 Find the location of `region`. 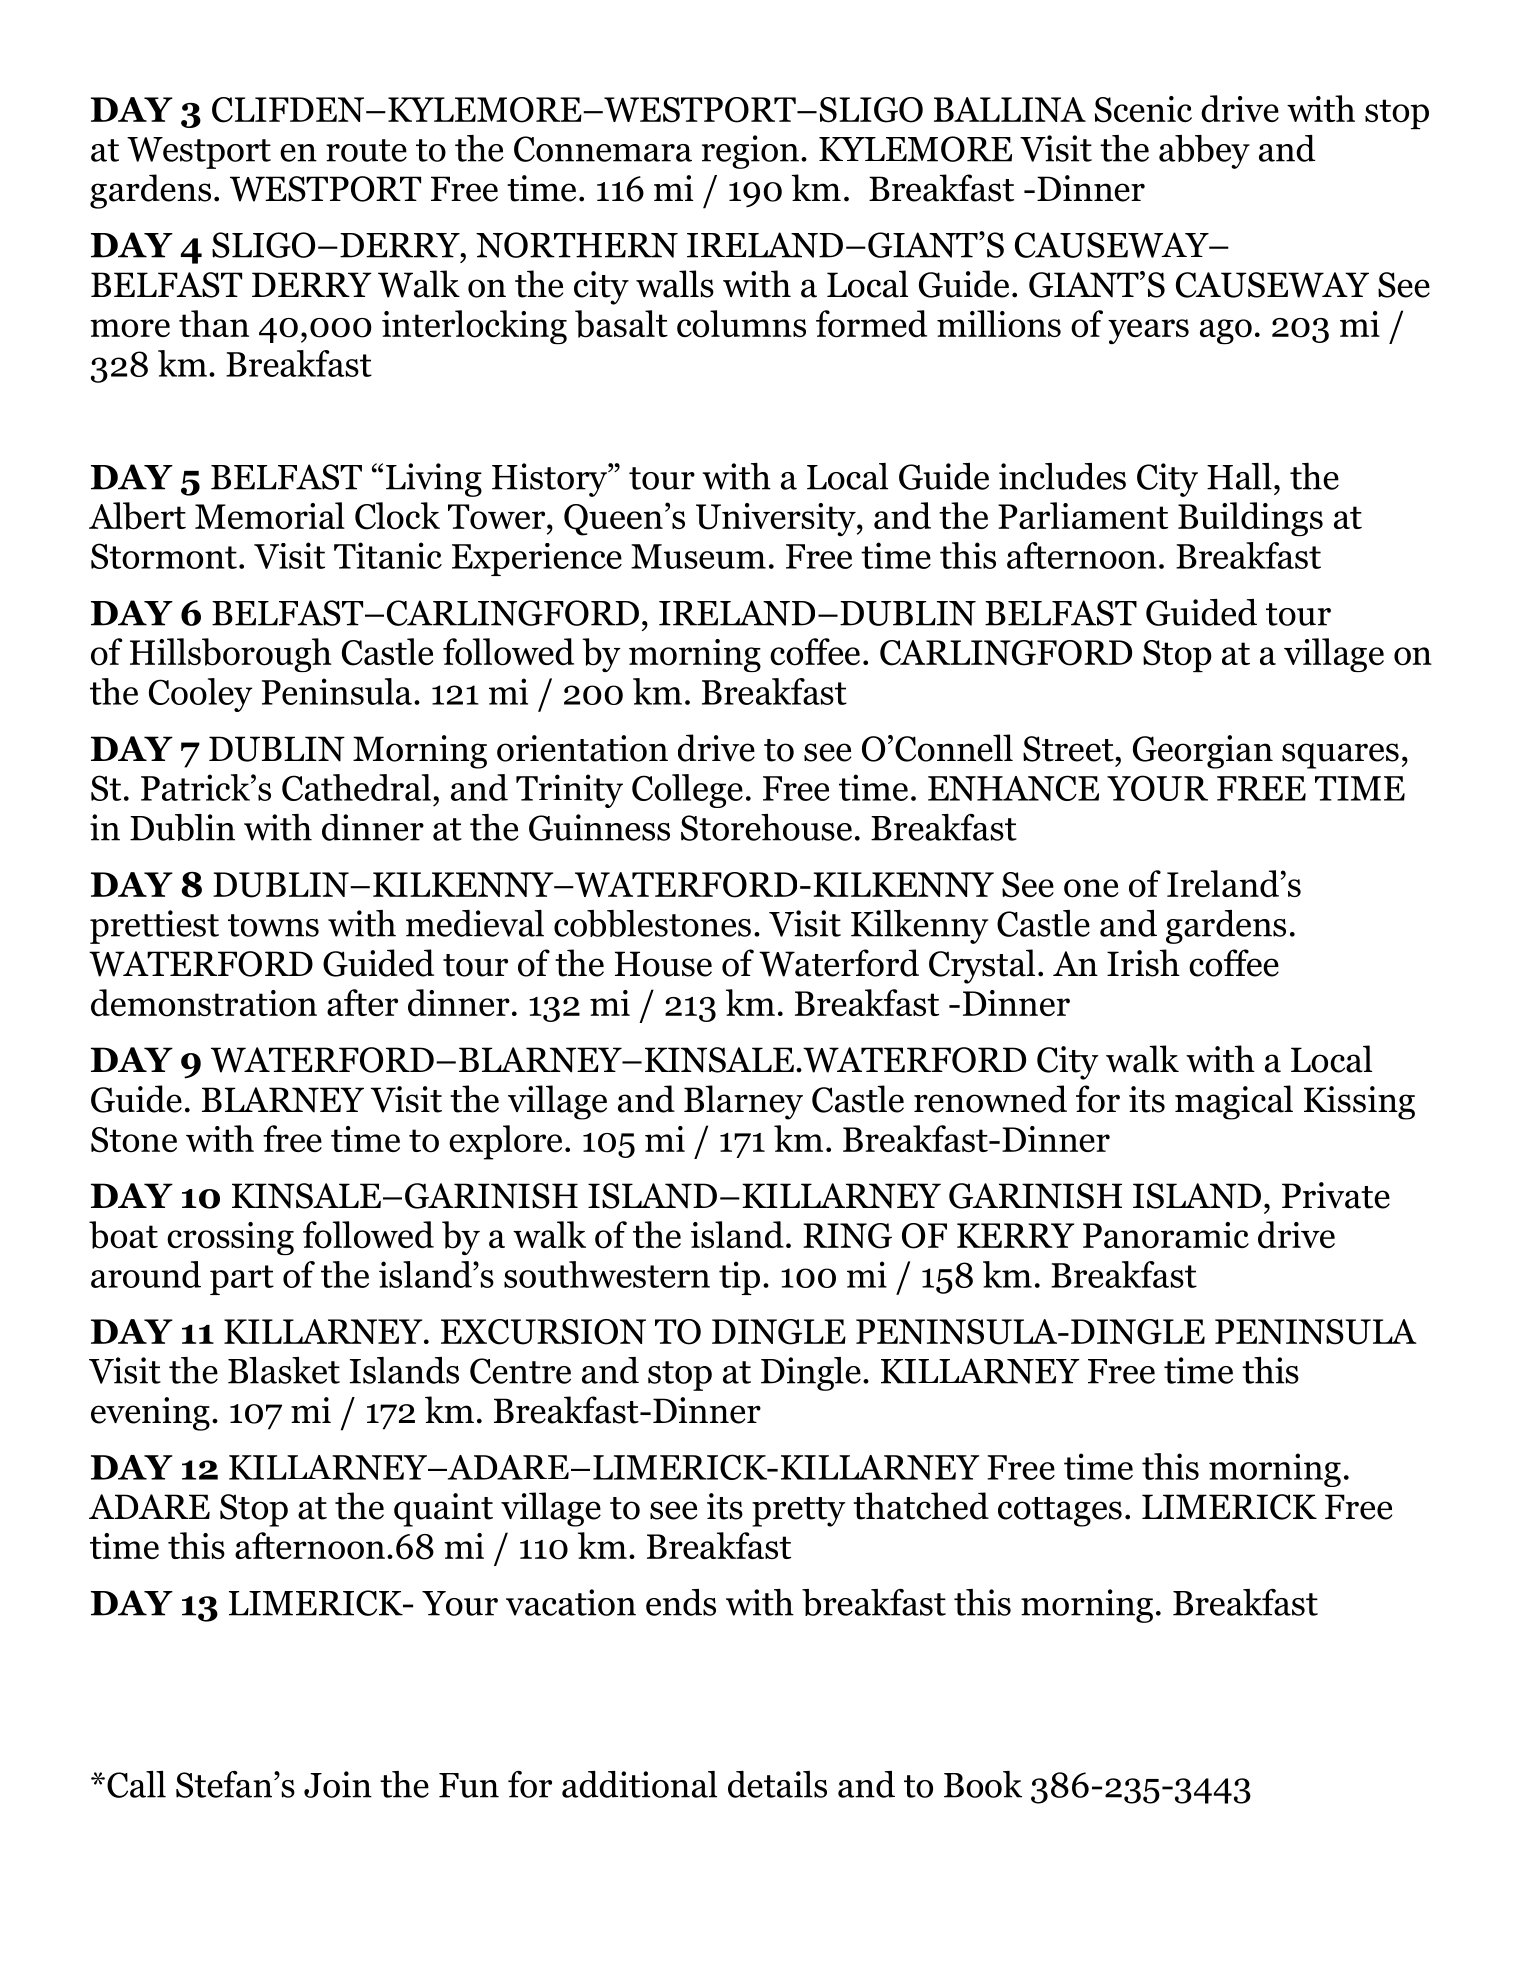

region is located at coordinates (750, 152).
